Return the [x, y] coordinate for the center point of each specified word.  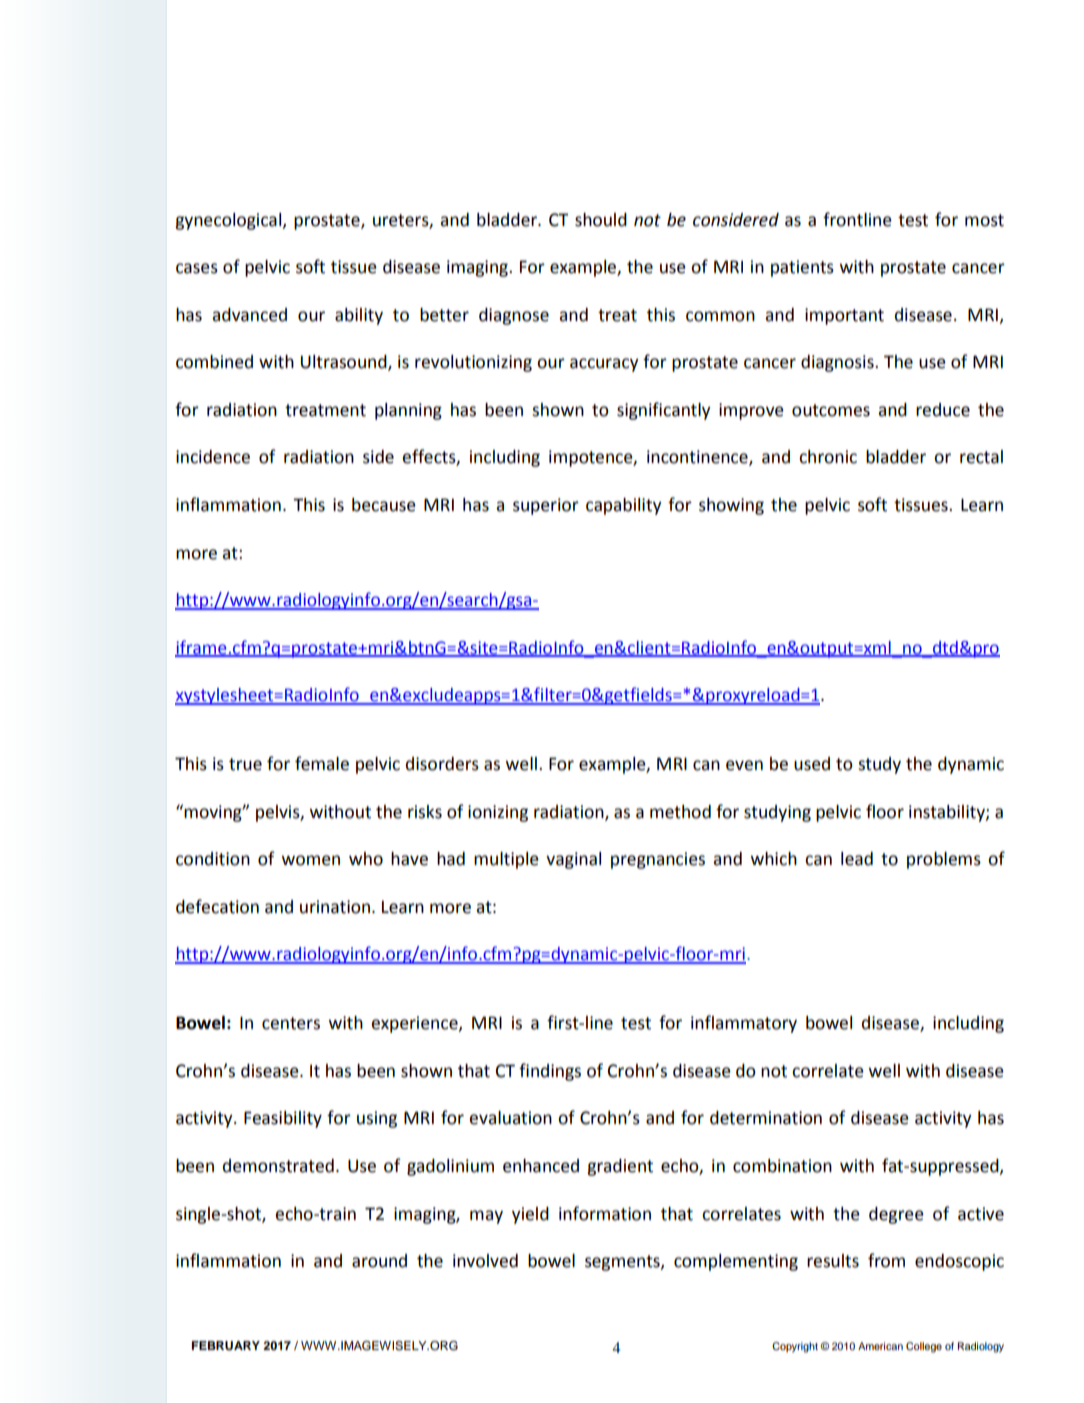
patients [802, 268]
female [322, 763]
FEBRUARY [226, 1346]
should [601, 220]
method [680, 812]
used [812, 764]
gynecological [229, 221]
